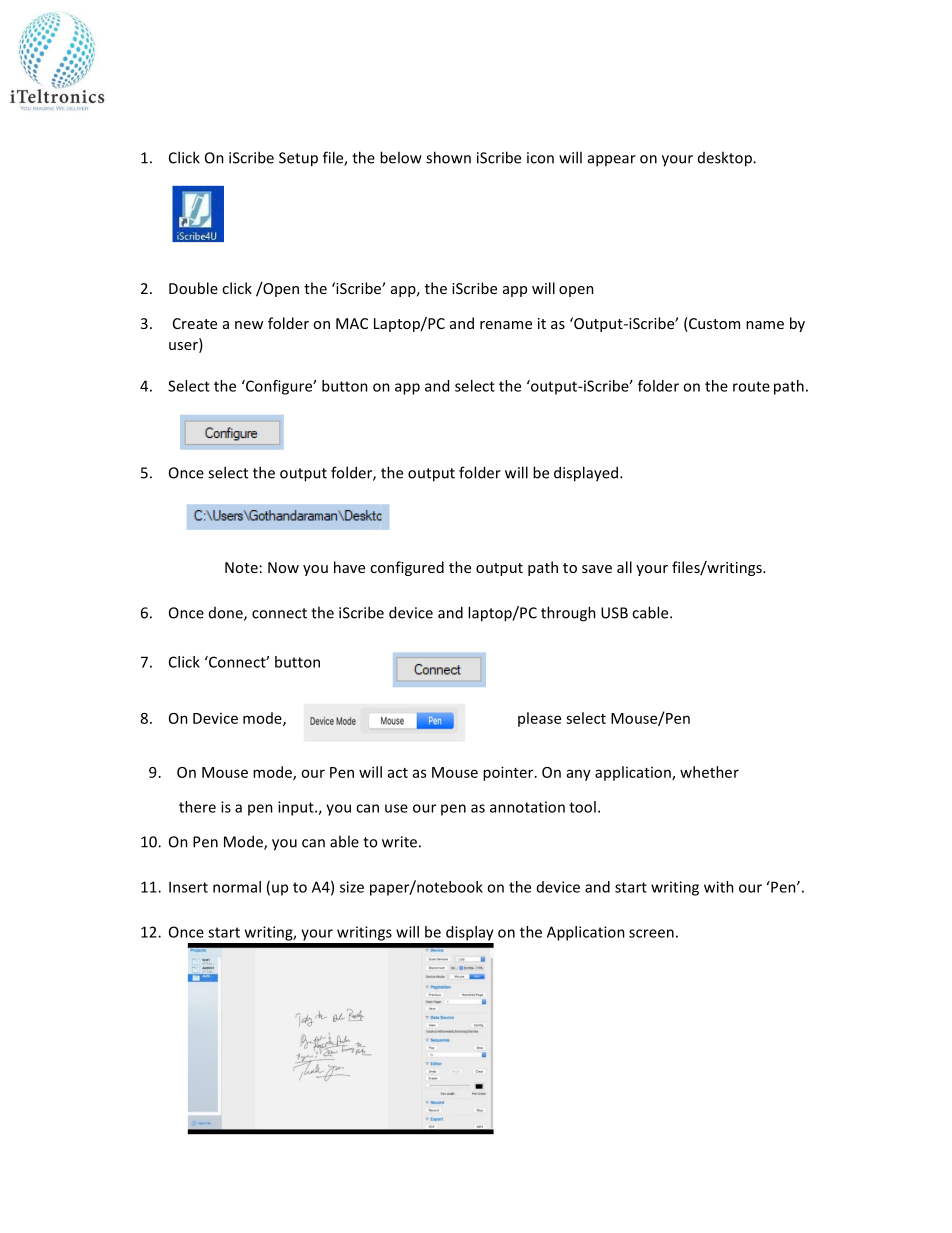 Image resolution: width=952 pixels, height=1233 pixels. I want to click on desktop, so click(726, 159).
